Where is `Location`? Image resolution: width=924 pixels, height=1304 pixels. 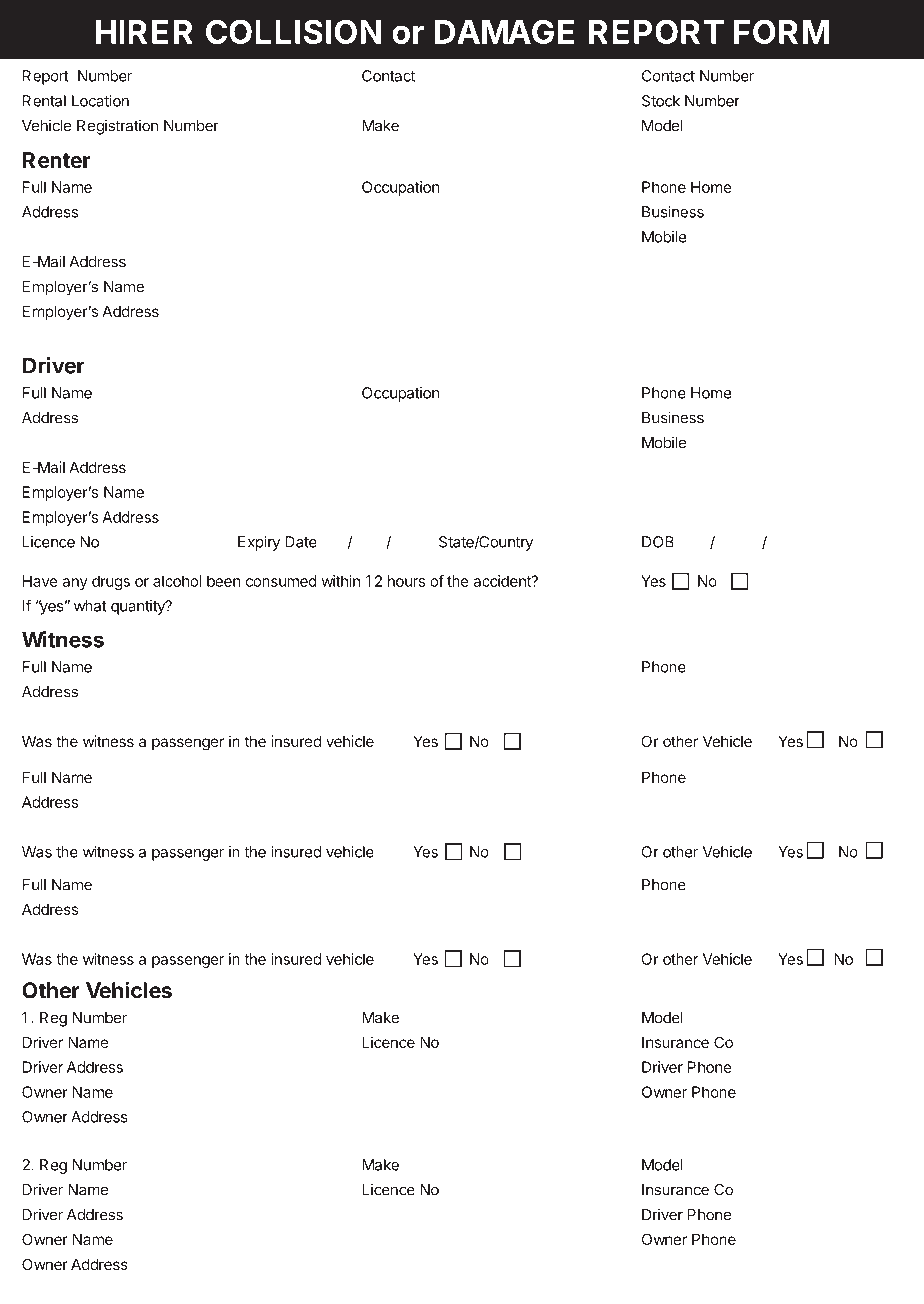
Location is located at coordinates (100, 101).
